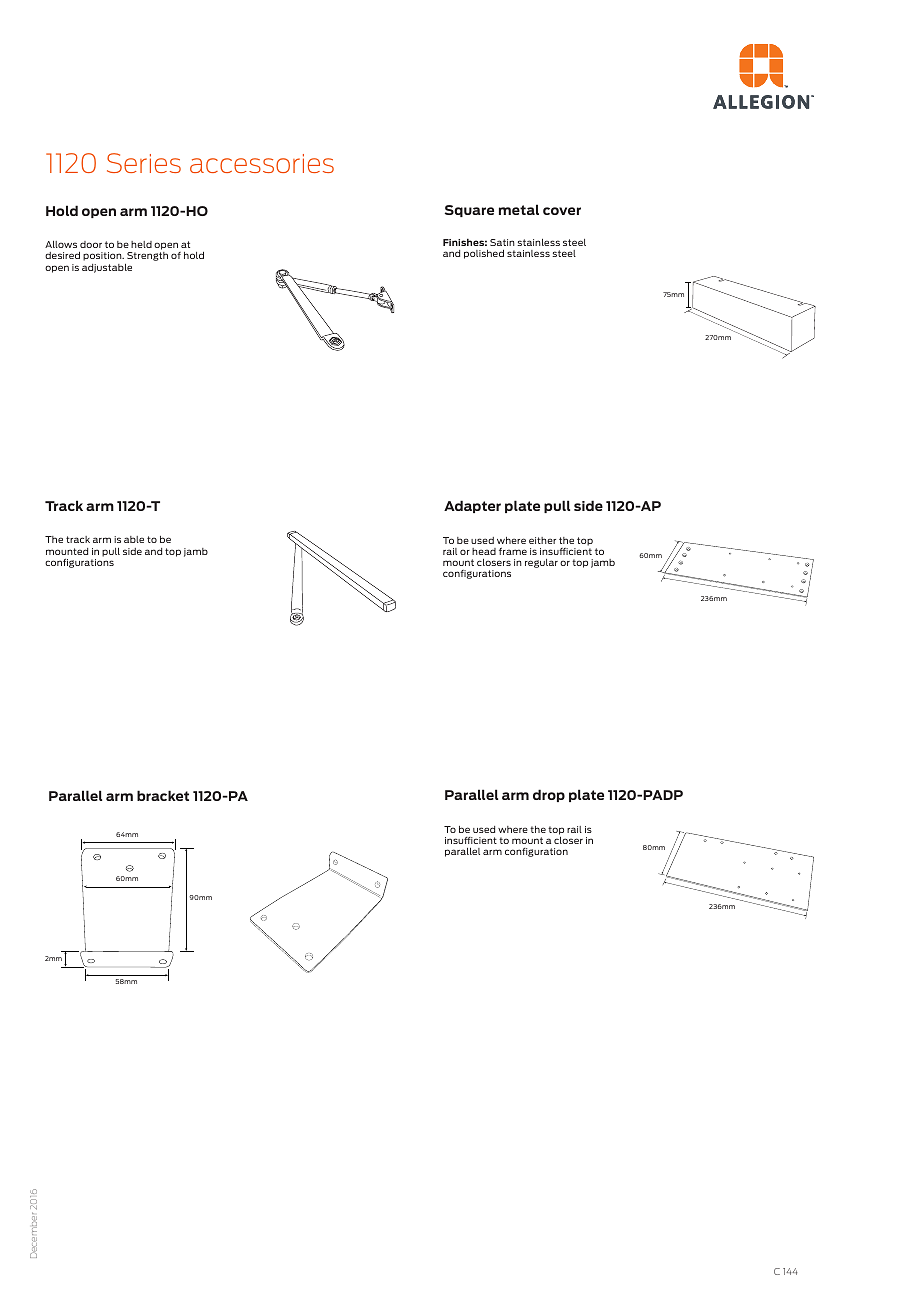 The width and height of the screenshot is (924, 1308). Describe the element at coordinates (519, 209) in the screenshot. I see `metal` at that location.
